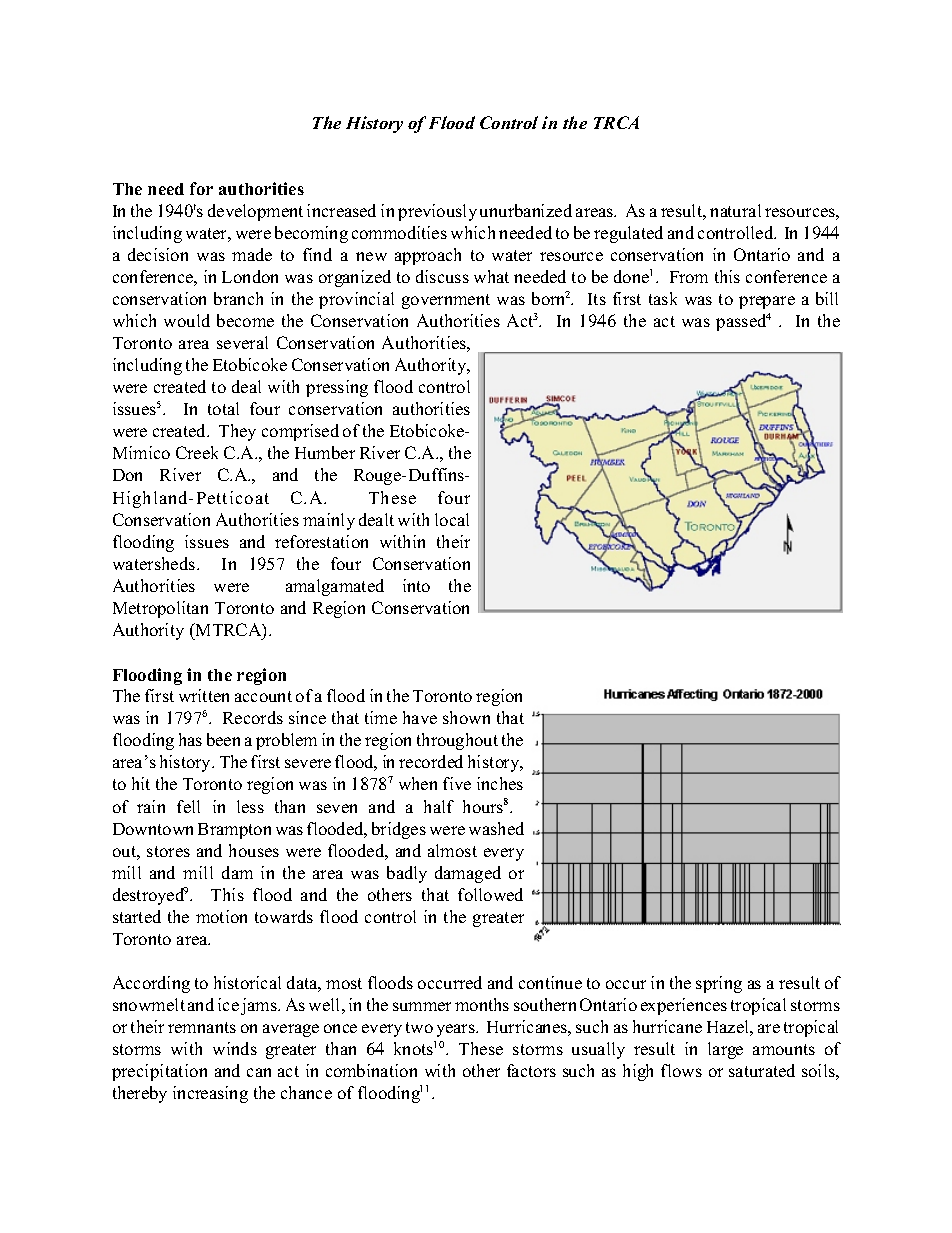 The height and width of the image is (1233, 952). Describe the element at coordinates (452, 519) in the image. I see `local` at that location.
